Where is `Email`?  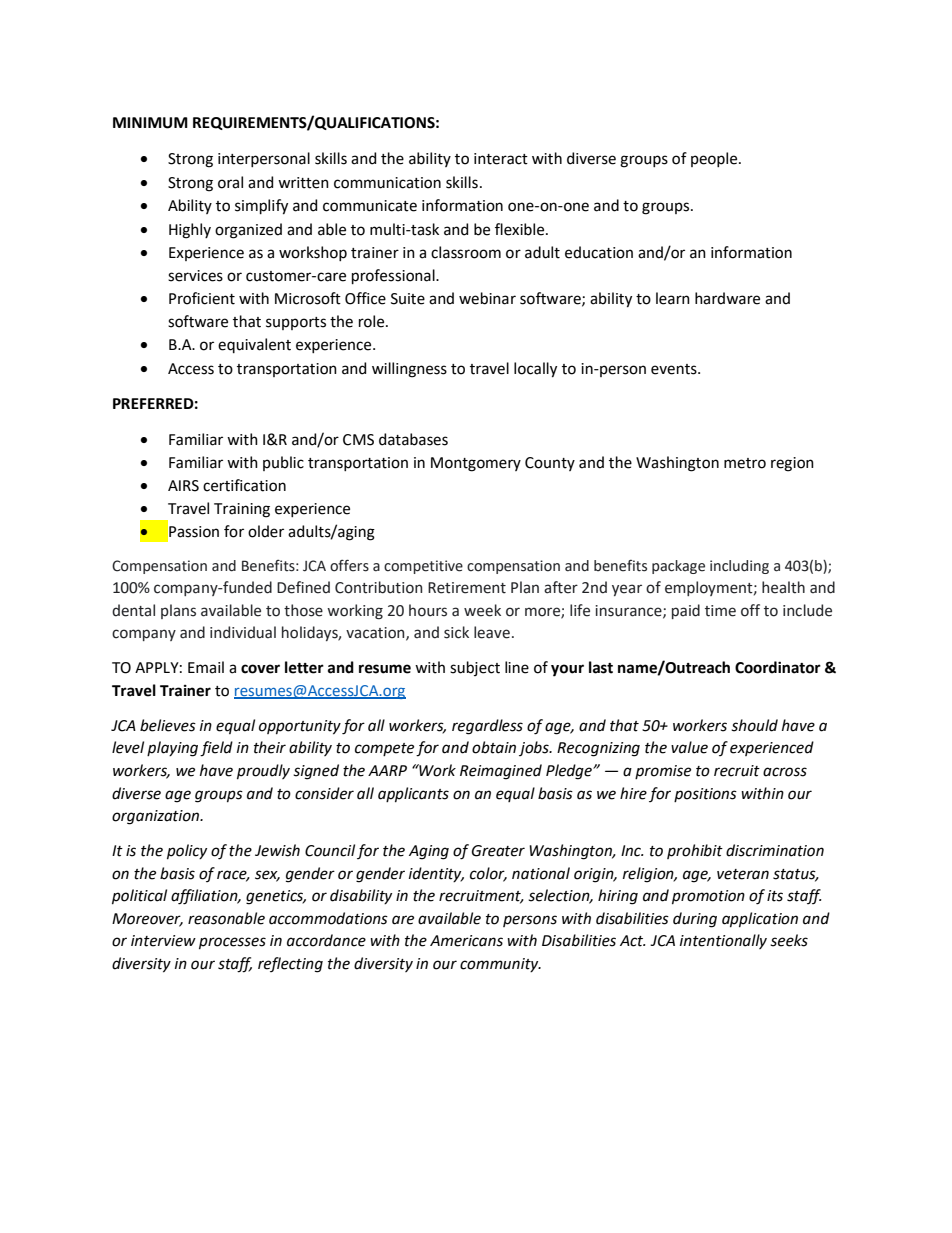 Email is located at coordinates (206, 667).
